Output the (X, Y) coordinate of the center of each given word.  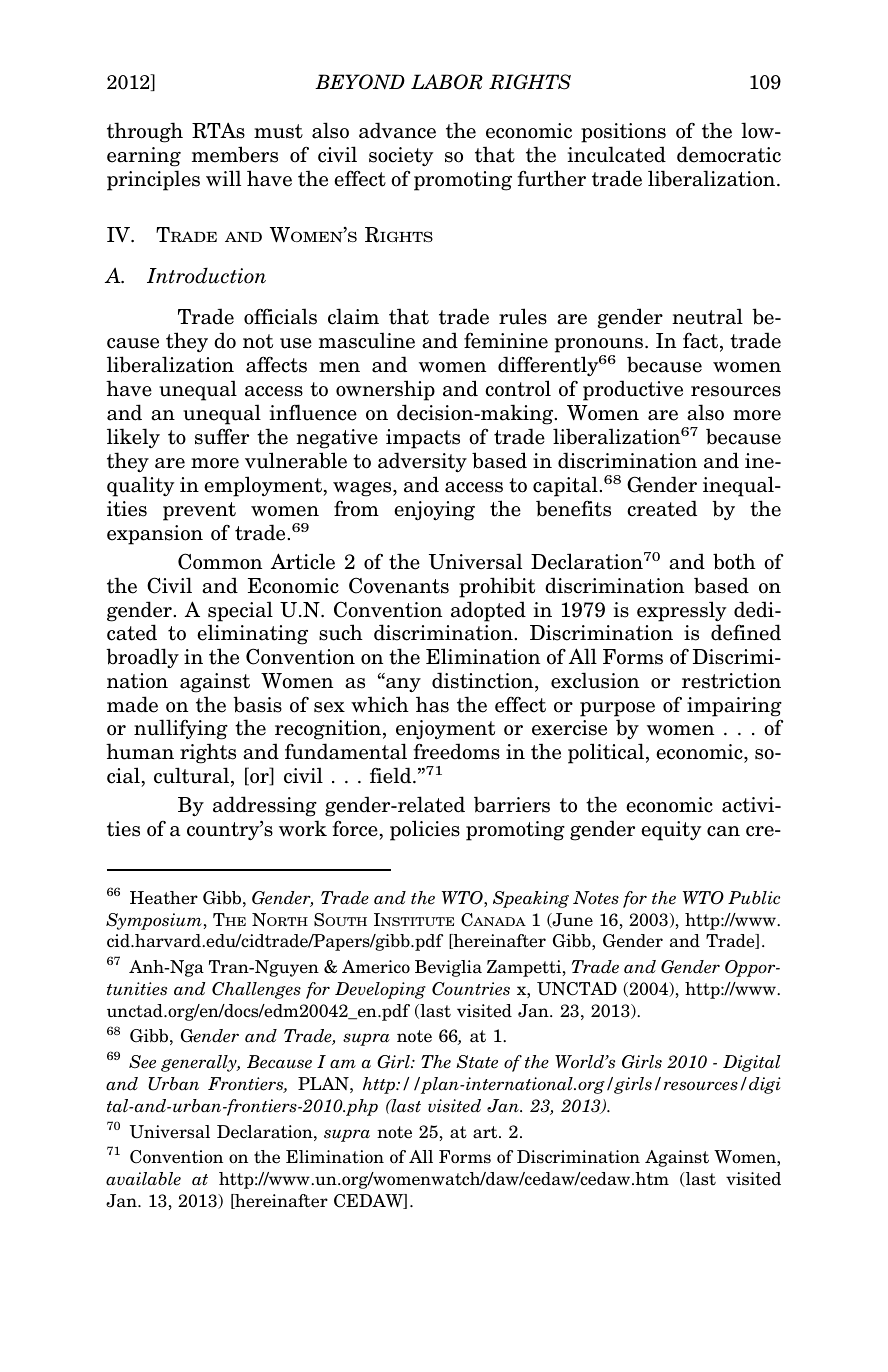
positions (623, 133)
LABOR (447, 82)
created (662, 508)
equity (671, 831)
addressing (265, 806)
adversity (422, 462)
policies (425, 830)
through (145, 132)
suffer (222, 436)
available (143, 1179)
